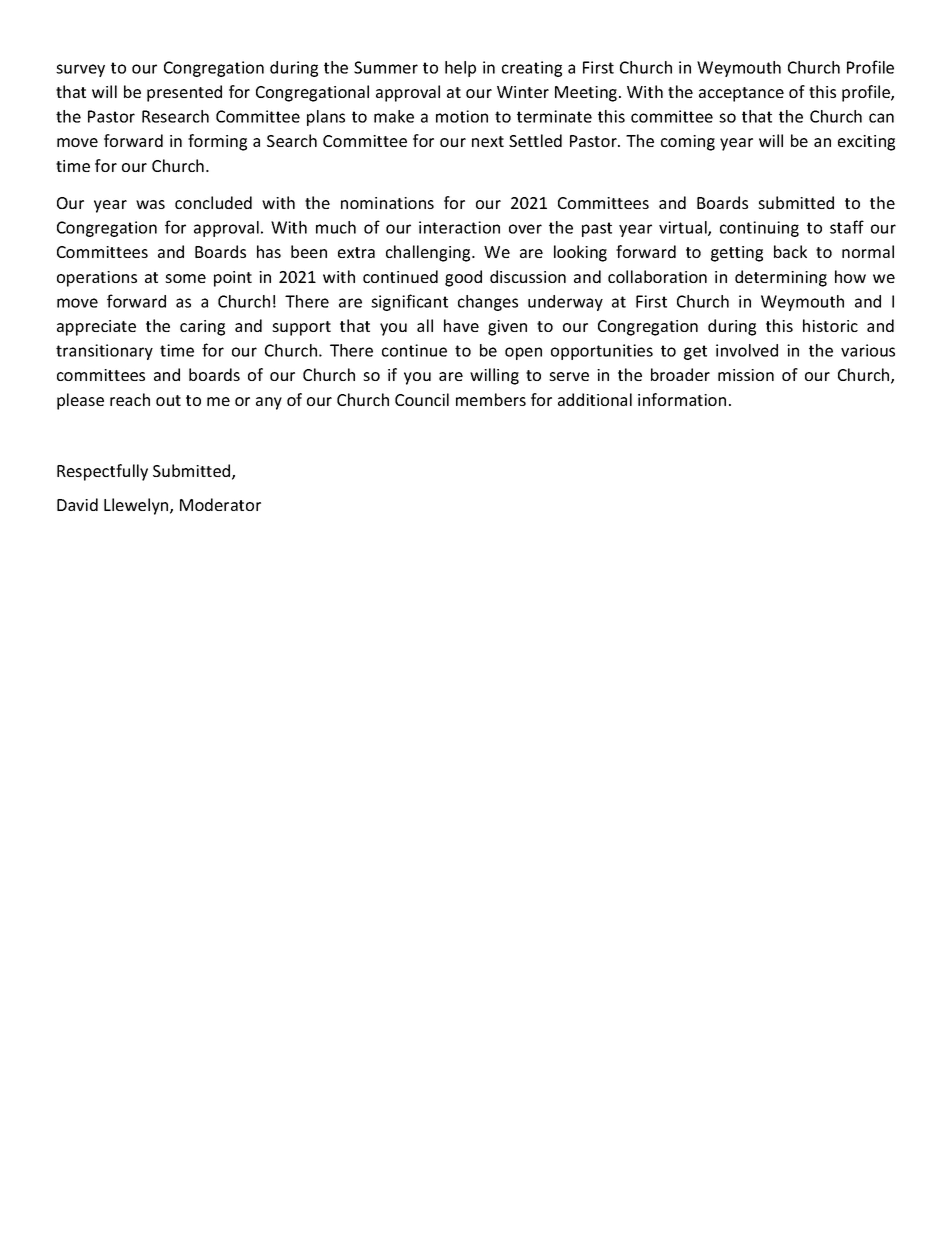  What do you see at coordinates (741, 94) in the page?
I see `acceptance` at bounding box center [741, 94].
